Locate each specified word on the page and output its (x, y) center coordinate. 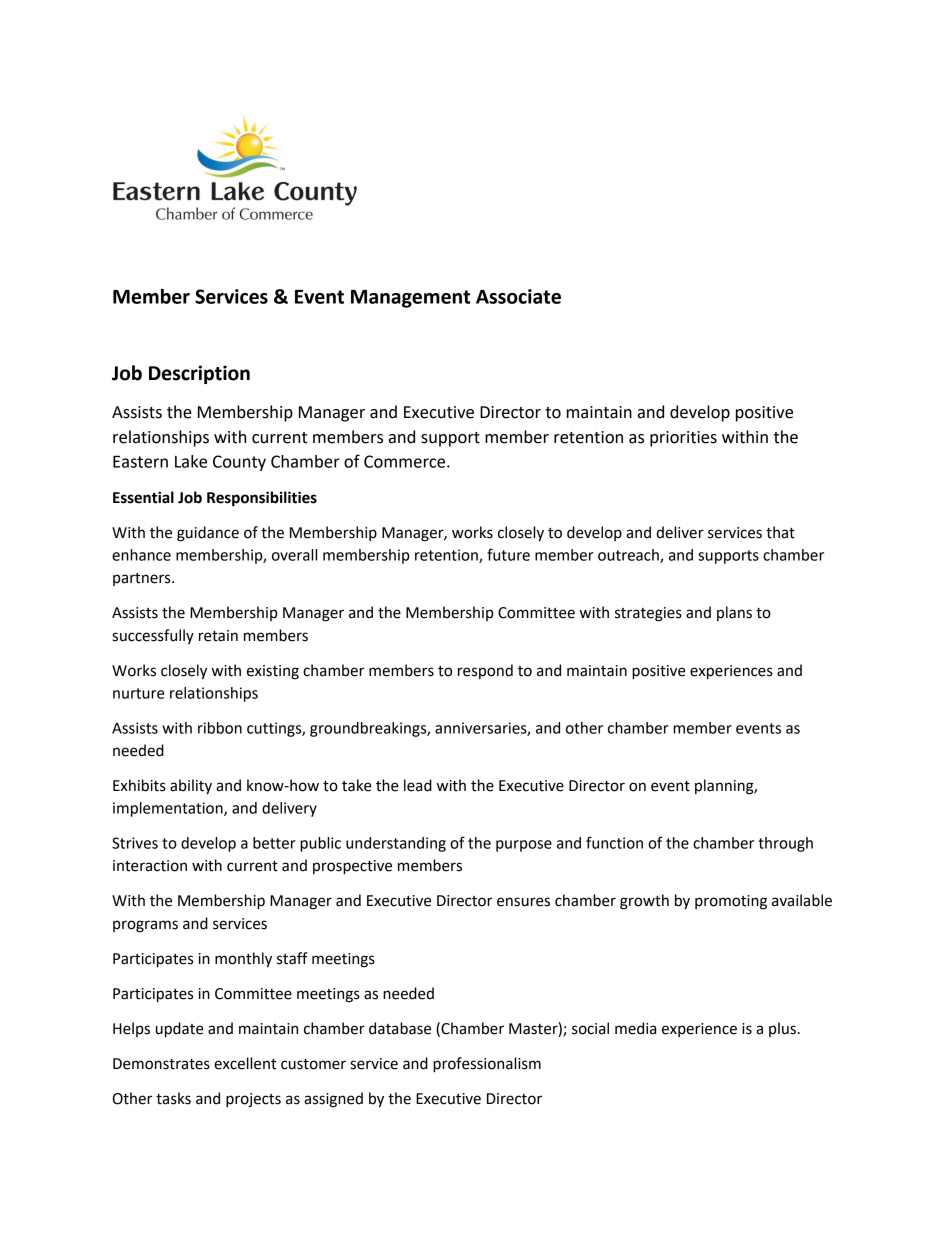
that (780, 532)
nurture (139, 693)
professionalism (487, 1065)
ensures (523, 902)
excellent (245, 1063)
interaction (150, 866)
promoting (731, 902)
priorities (683, 439)
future (508, 554)
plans (734, 613)
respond (485, 671)
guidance (208, 534)
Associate (518, 296)
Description (199, 374)
